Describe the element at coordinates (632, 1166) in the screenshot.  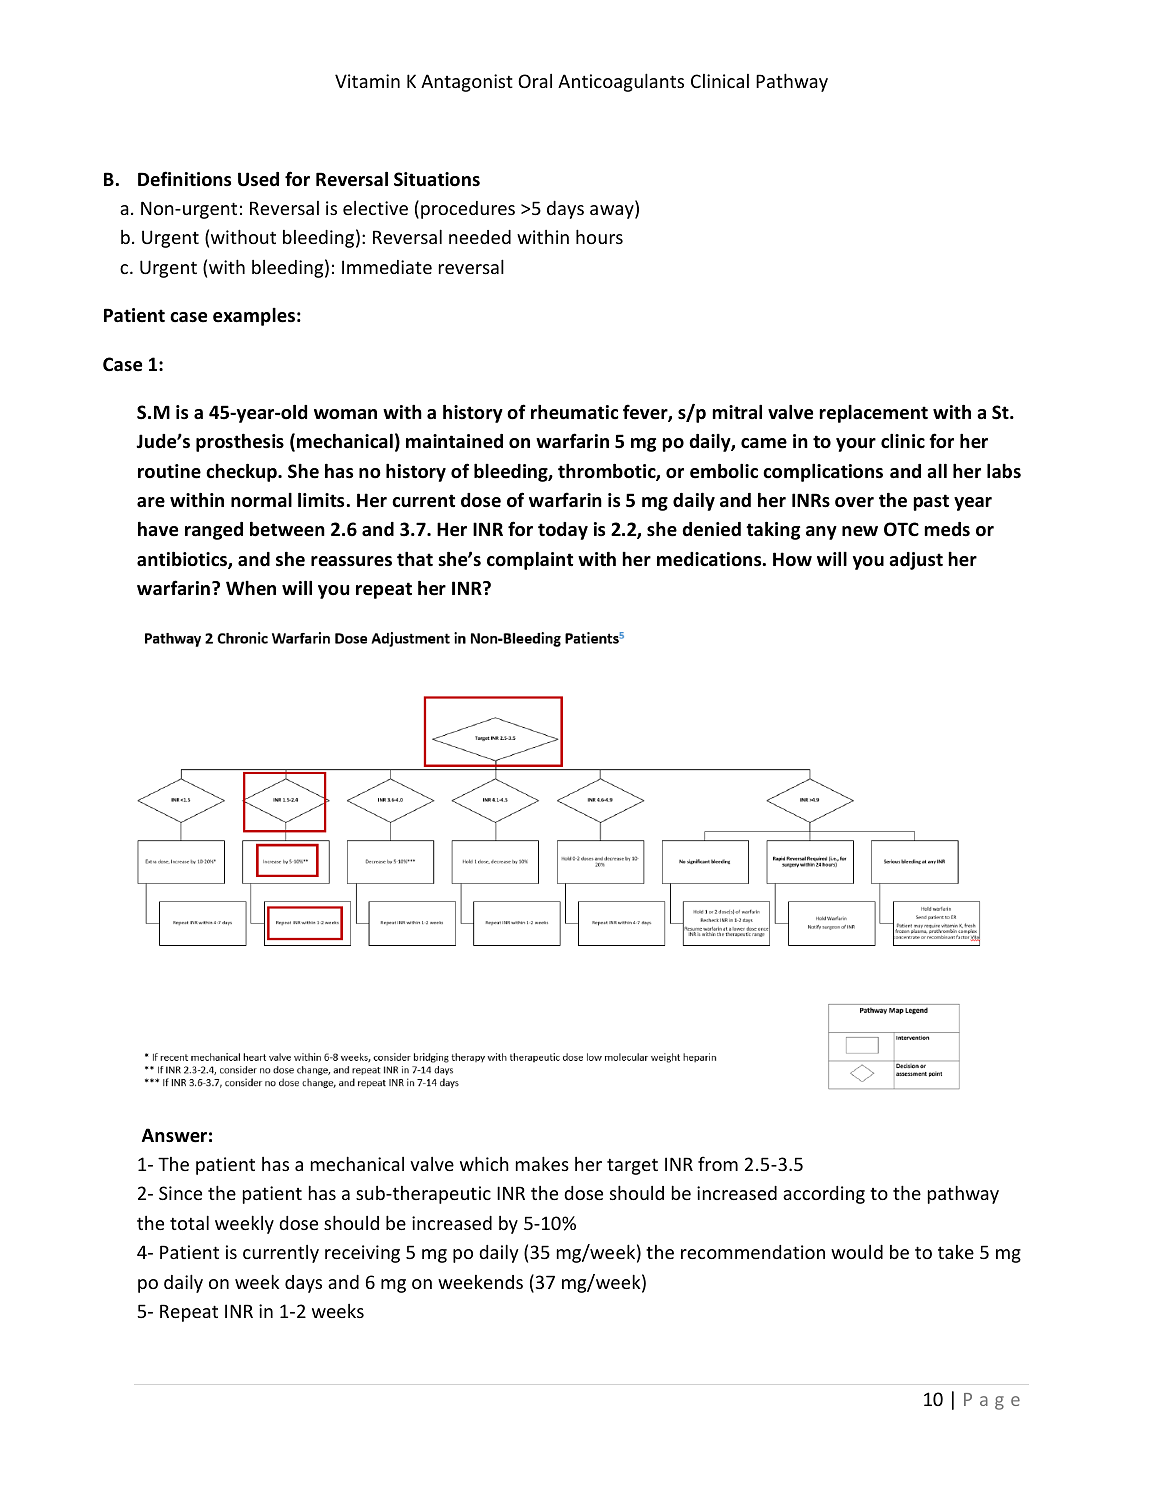
I see `target` at that location.
